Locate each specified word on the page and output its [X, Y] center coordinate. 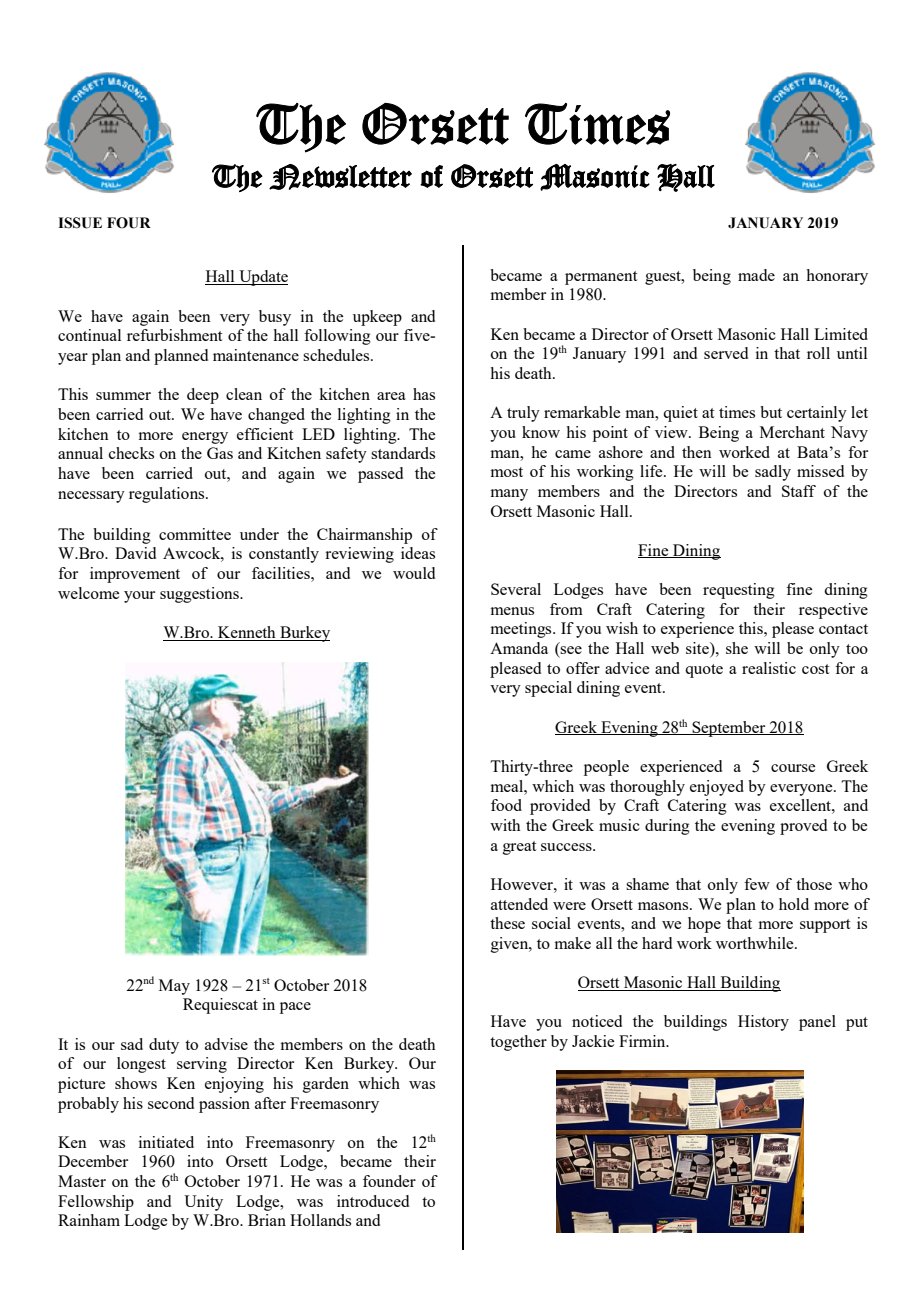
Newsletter [340, 177]
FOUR [129, 223]
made [756, 275]
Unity [203, 1203]
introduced [373, 1201]
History [763, 1023]
